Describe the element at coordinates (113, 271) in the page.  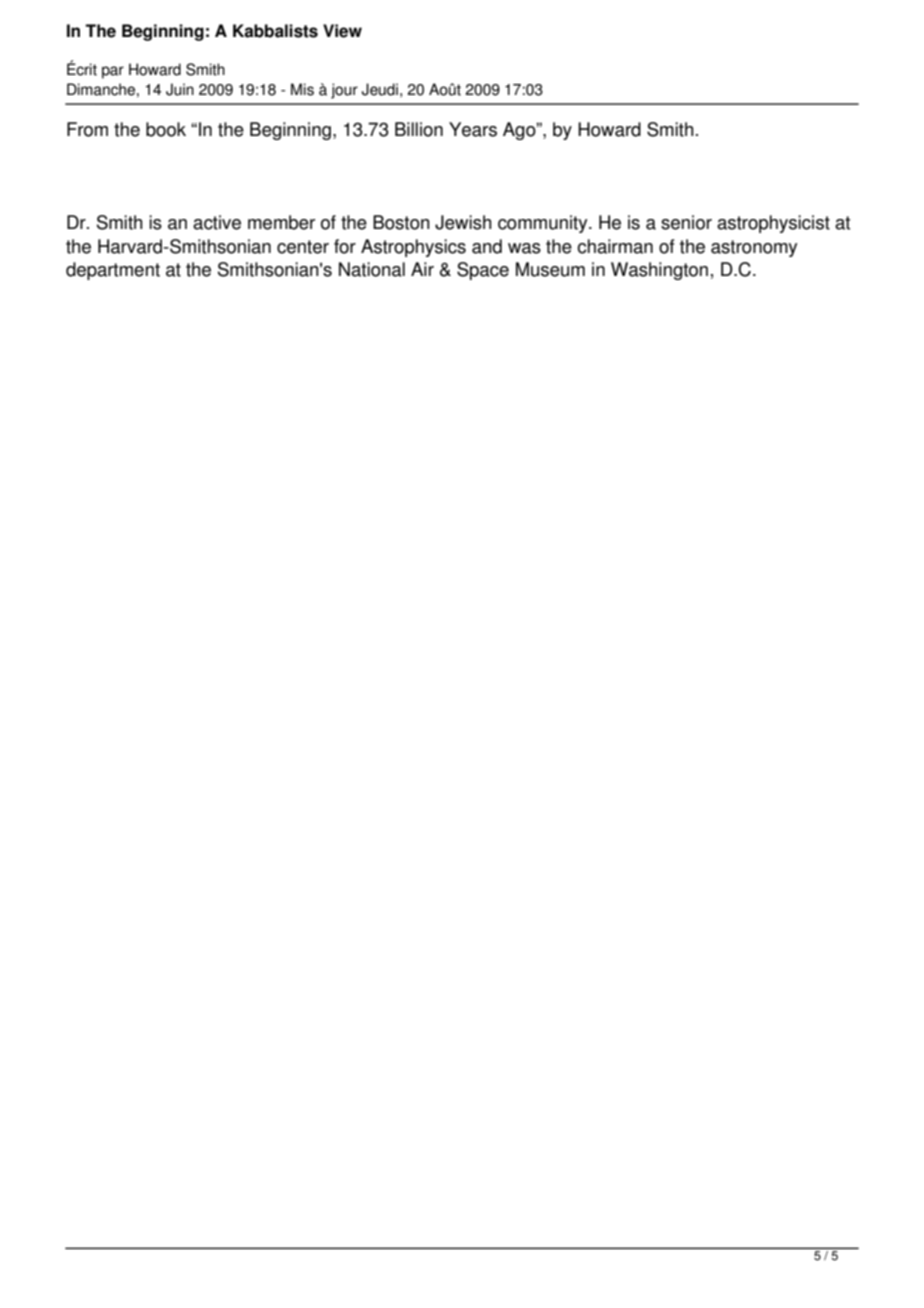
I see `department` at that location.
